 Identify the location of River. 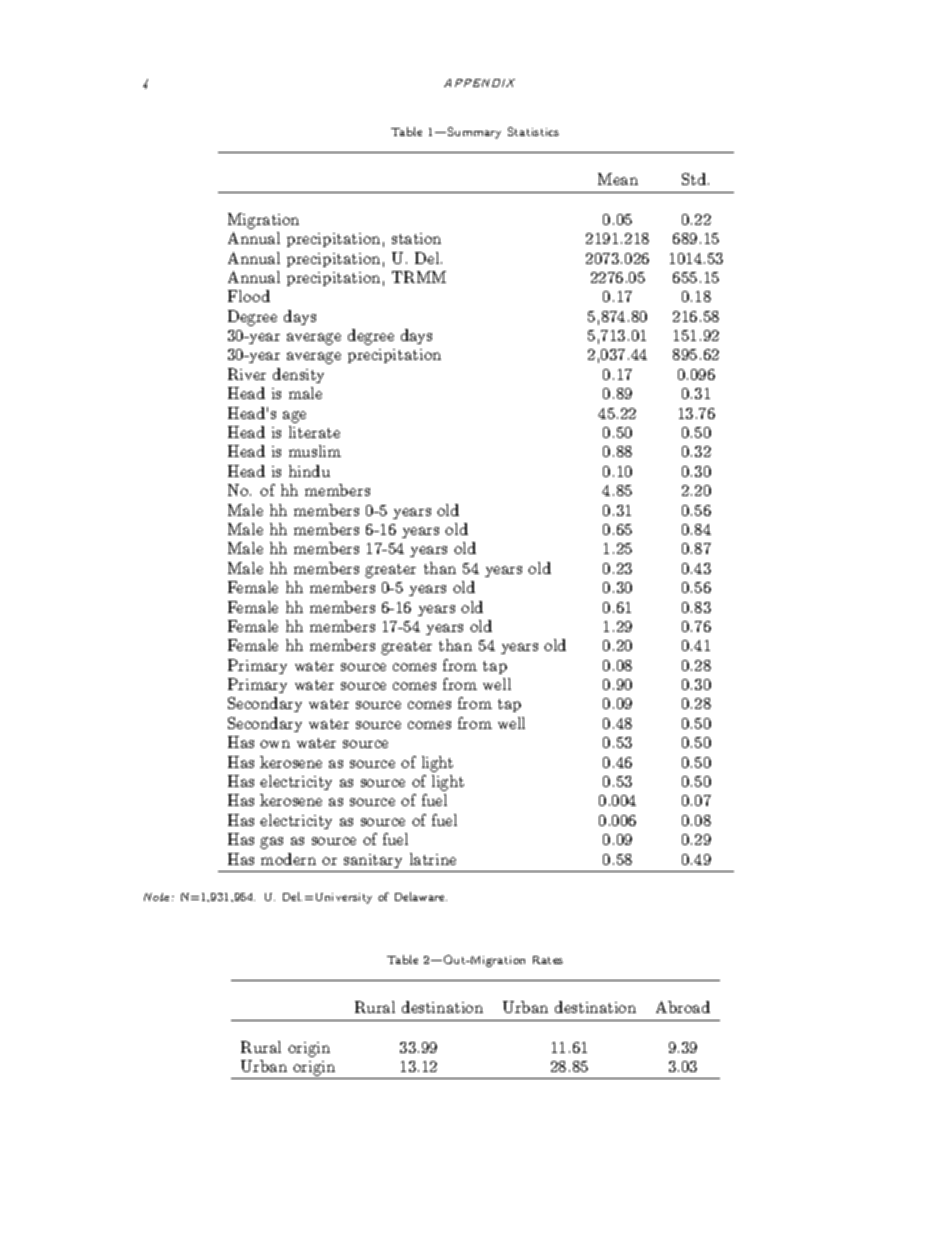
(247, 374).
